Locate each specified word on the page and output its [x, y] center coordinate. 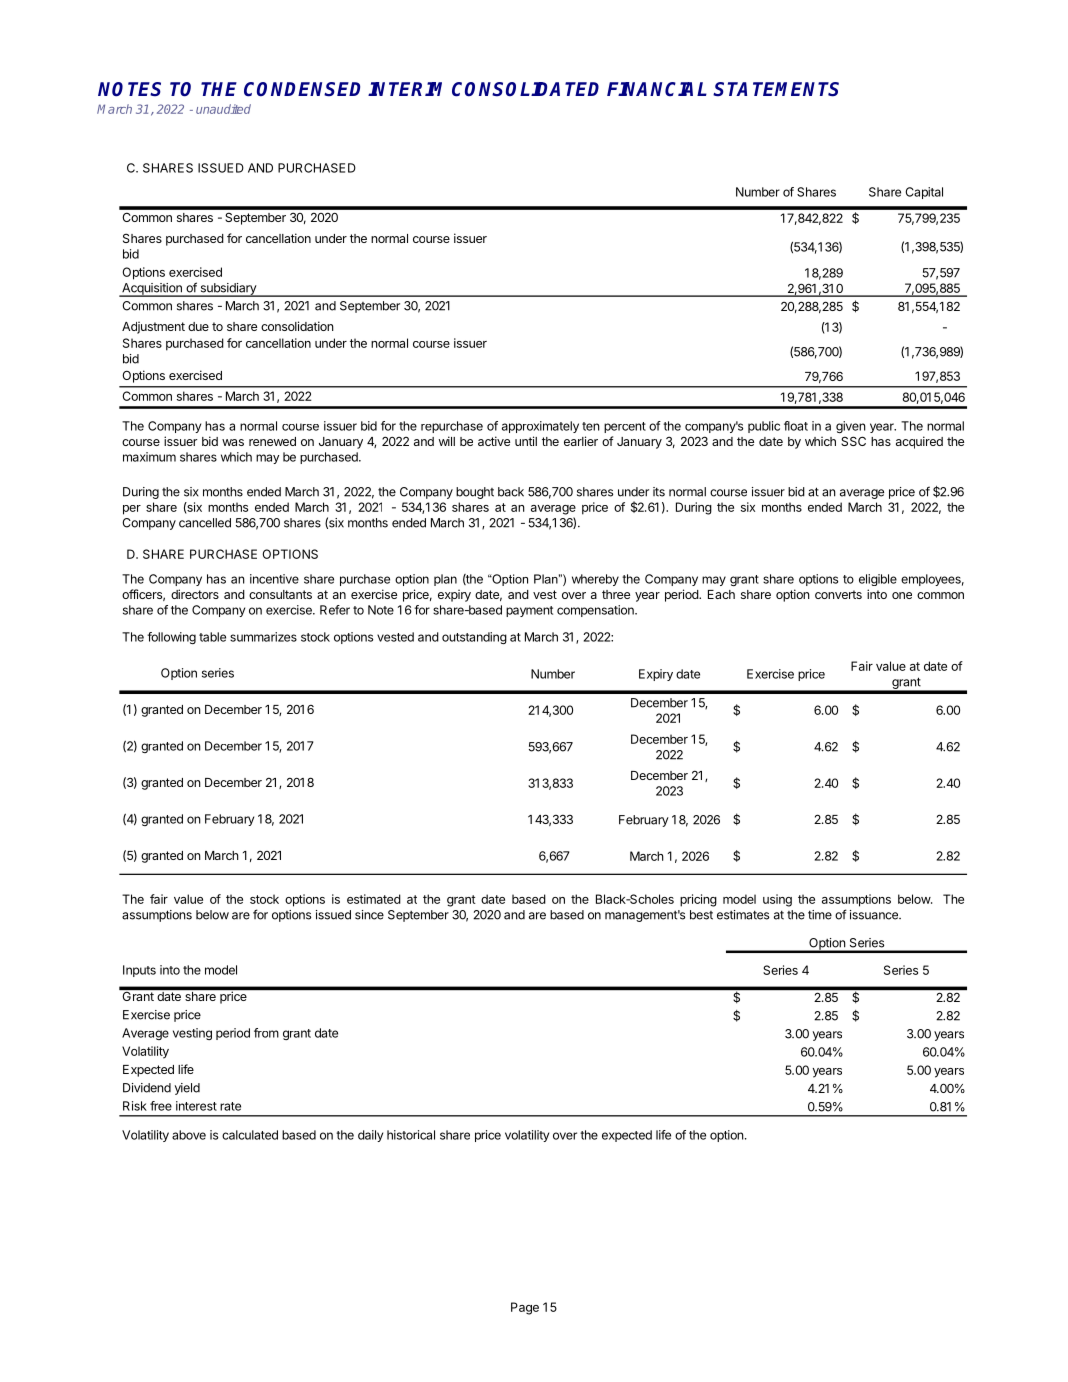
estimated [374, 899]
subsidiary [228, 290]
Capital [924, 193]
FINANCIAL [657, 89]
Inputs [139, 971]
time [820, 915]
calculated [250, 1135]
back [511, 492]
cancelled [205, 523]
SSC [853, 441]
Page [525, 1308]
